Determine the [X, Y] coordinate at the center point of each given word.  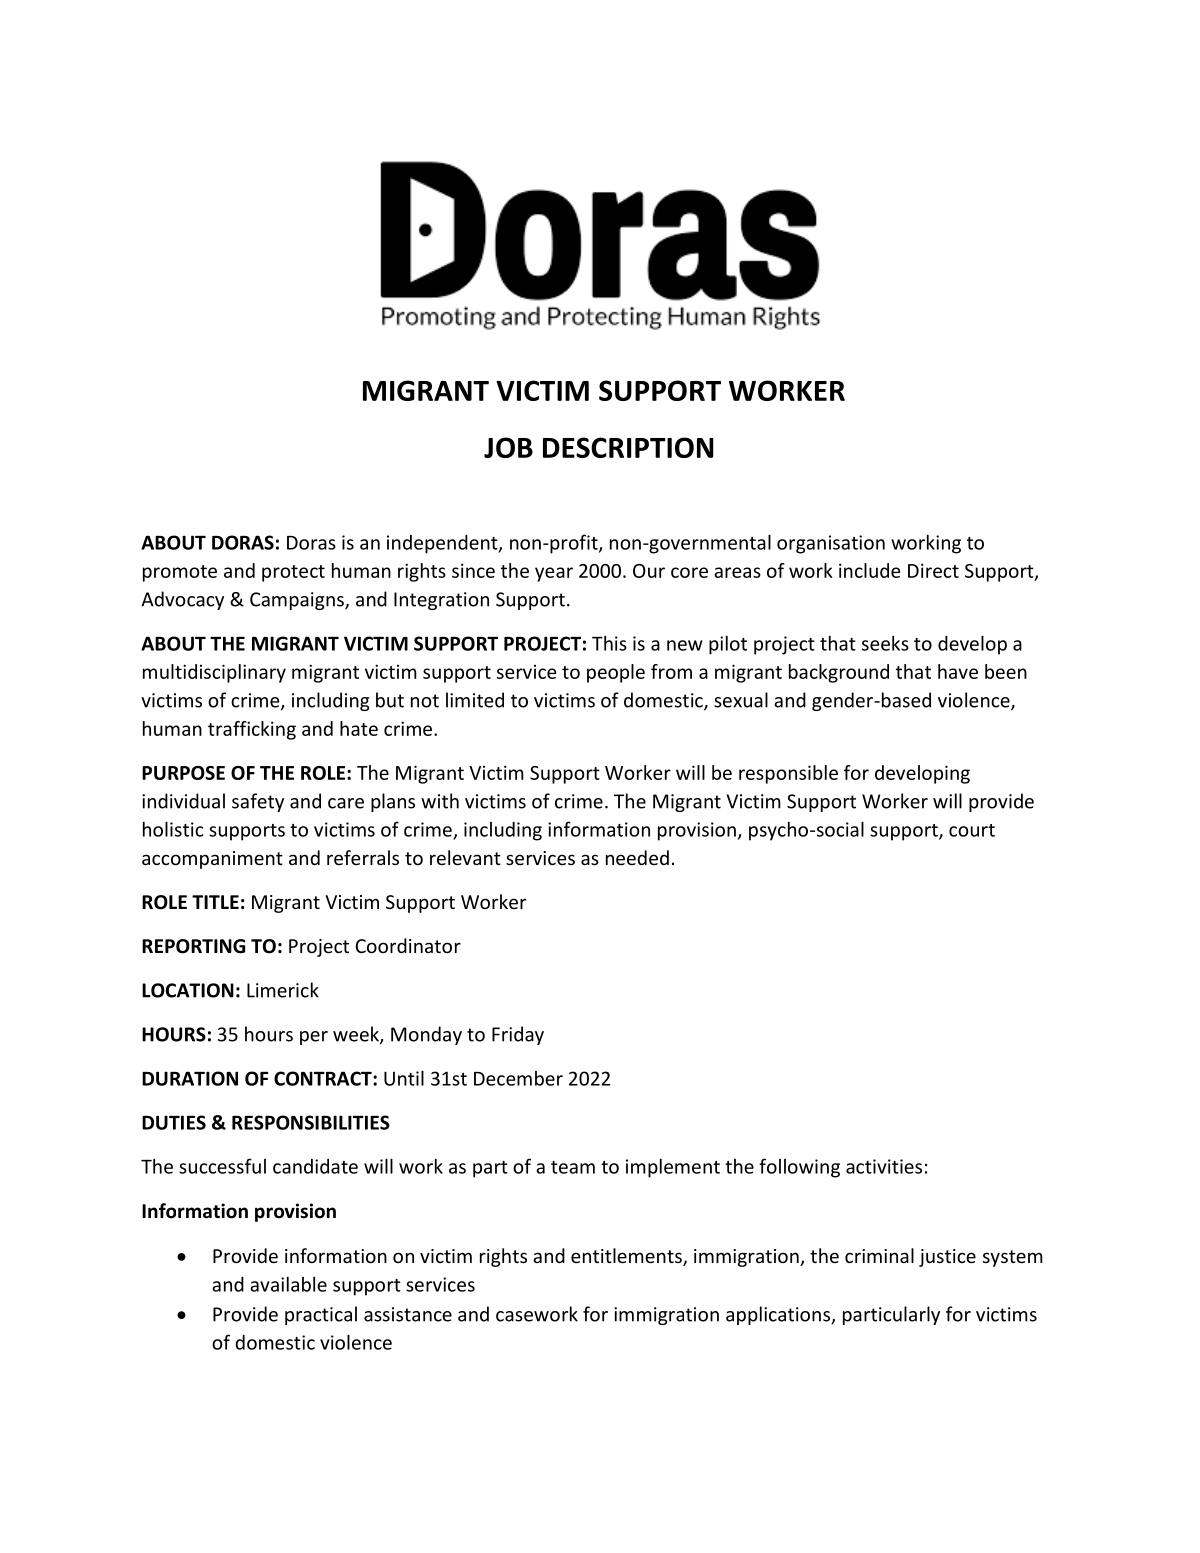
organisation [831, 544]
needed [637, 857]
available [288, 1284]
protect [293, 573]
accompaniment [212, 860]
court [972, 830]
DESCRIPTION [628, 447]
